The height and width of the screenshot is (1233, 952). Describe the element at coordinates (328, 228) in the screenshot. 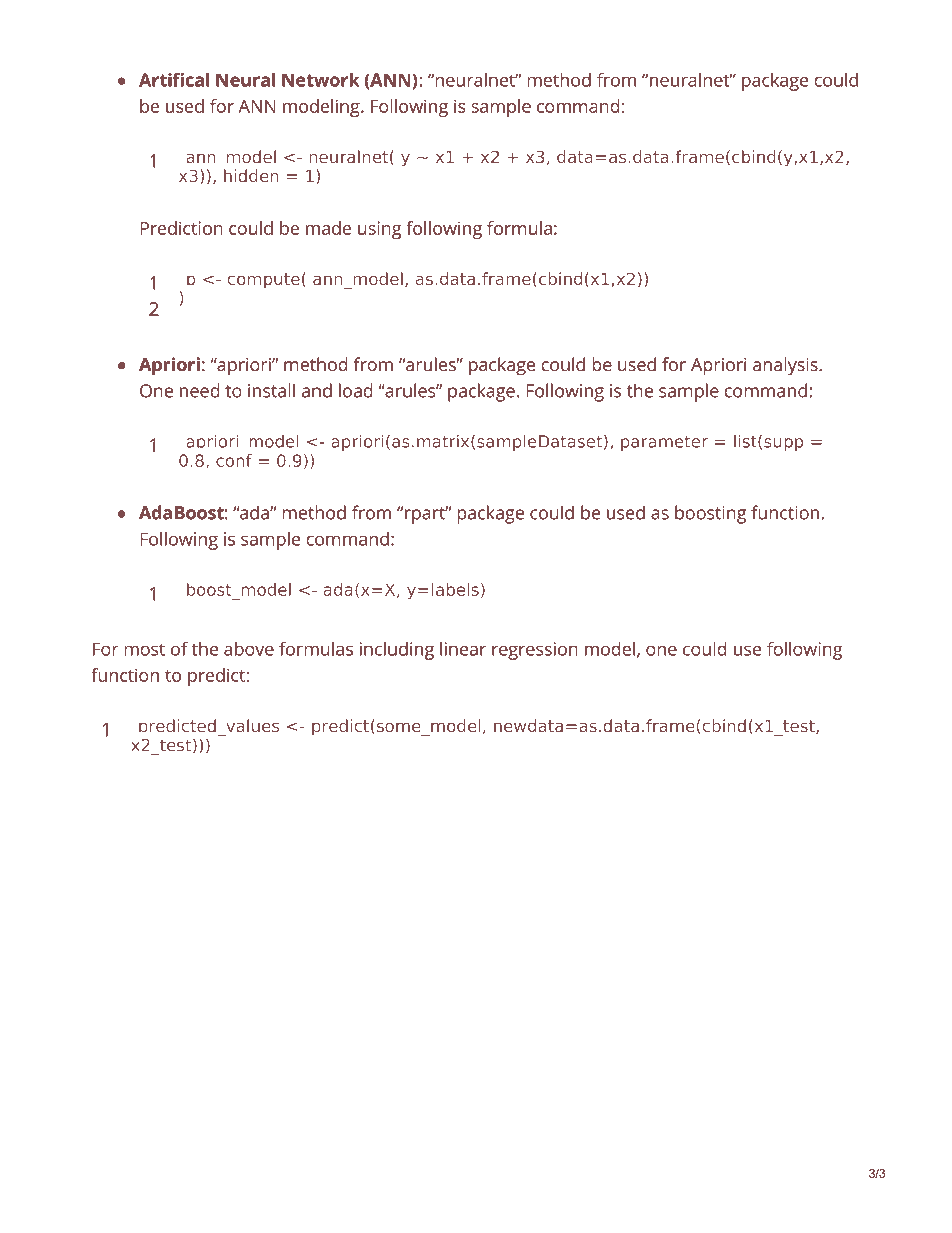

I see `made` at that location.
